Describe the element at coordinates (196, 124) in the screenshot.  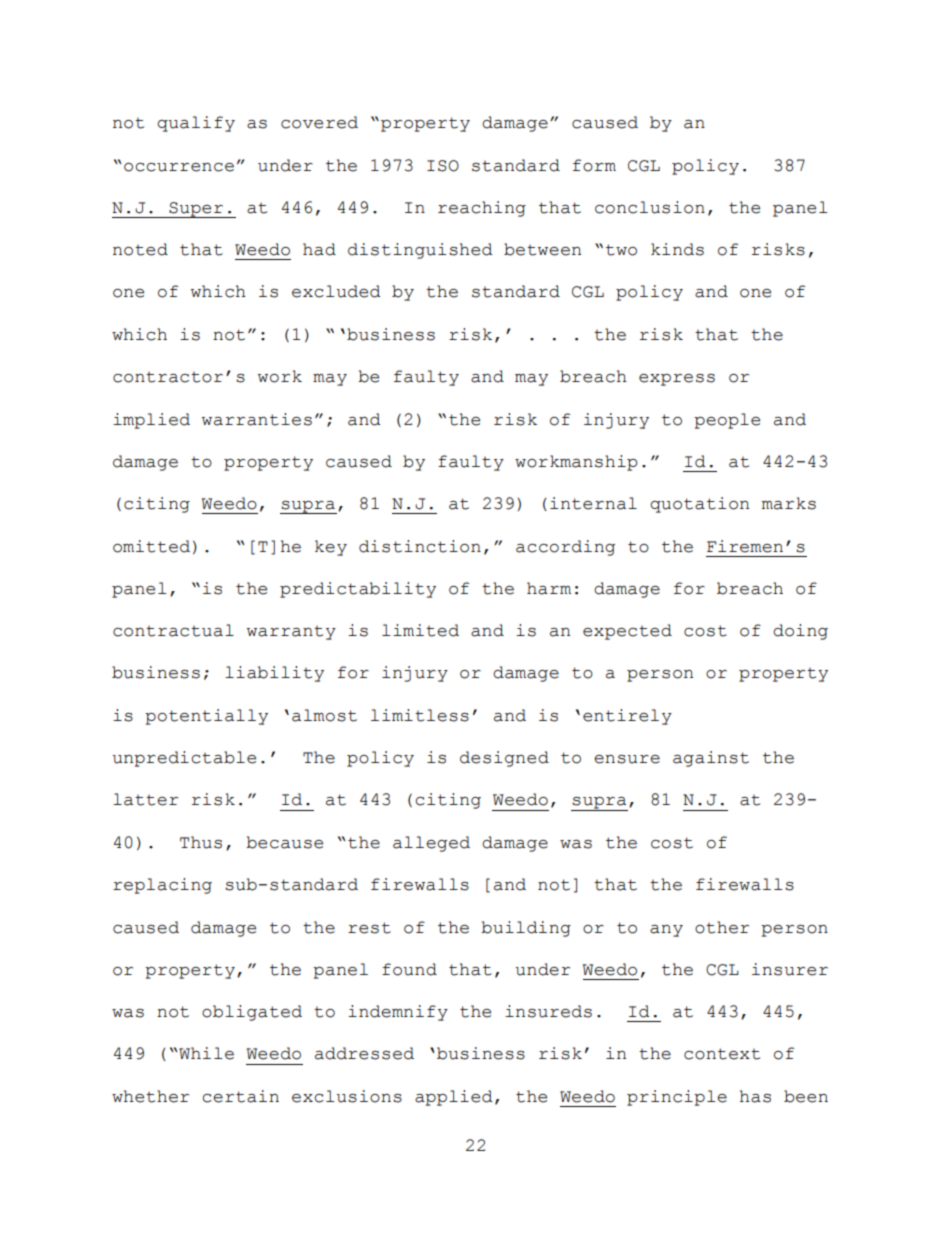
I see `qualify` at that location.
